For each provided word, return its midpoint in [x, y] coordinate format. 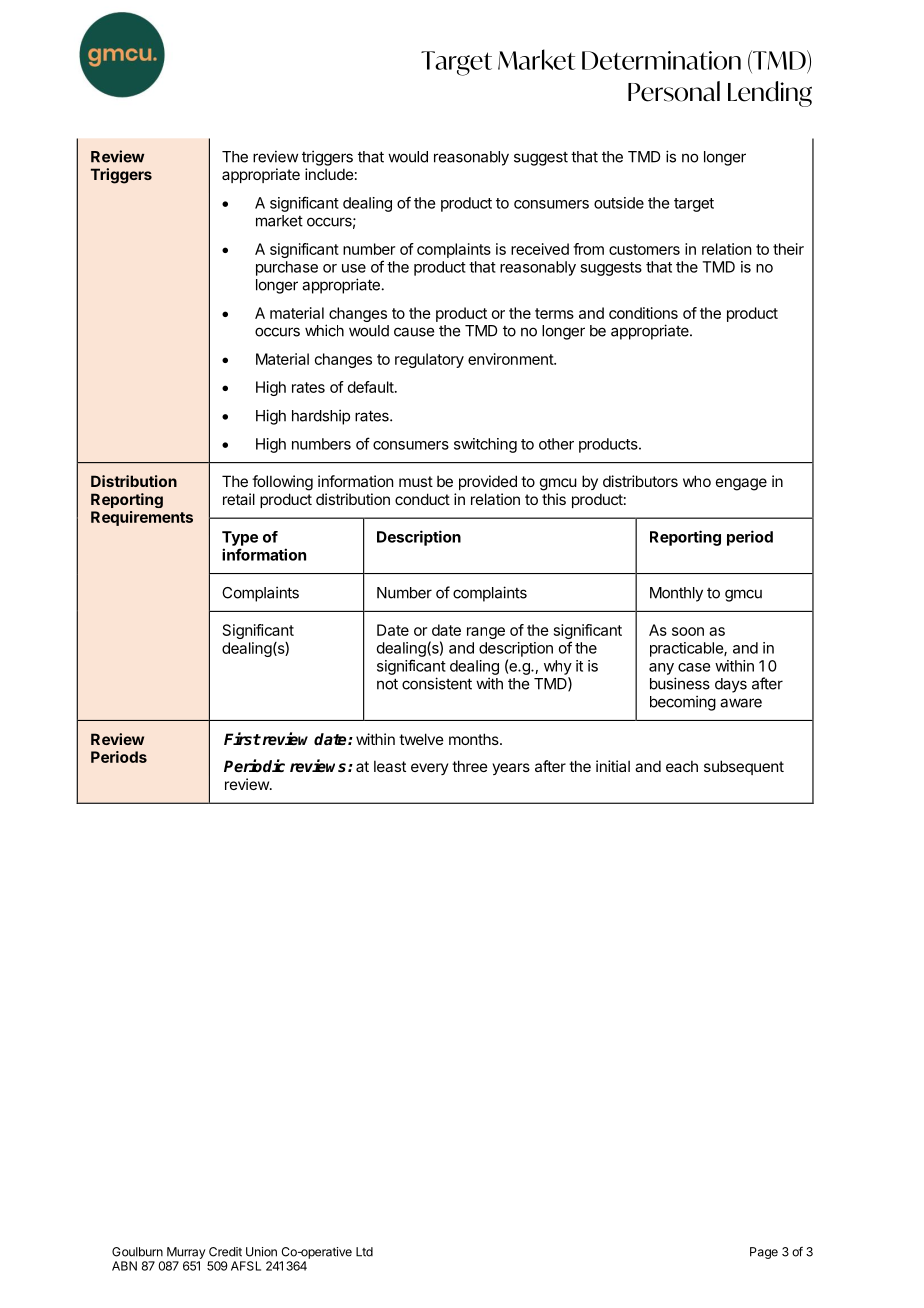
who [697, 481]
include [329, 174]
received [540, 249]
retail [239, 499]
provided [488, 482]
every [430, 769]
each [682, 766]
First [242, 738]
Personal [674, 91]
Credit [225, 1252]
